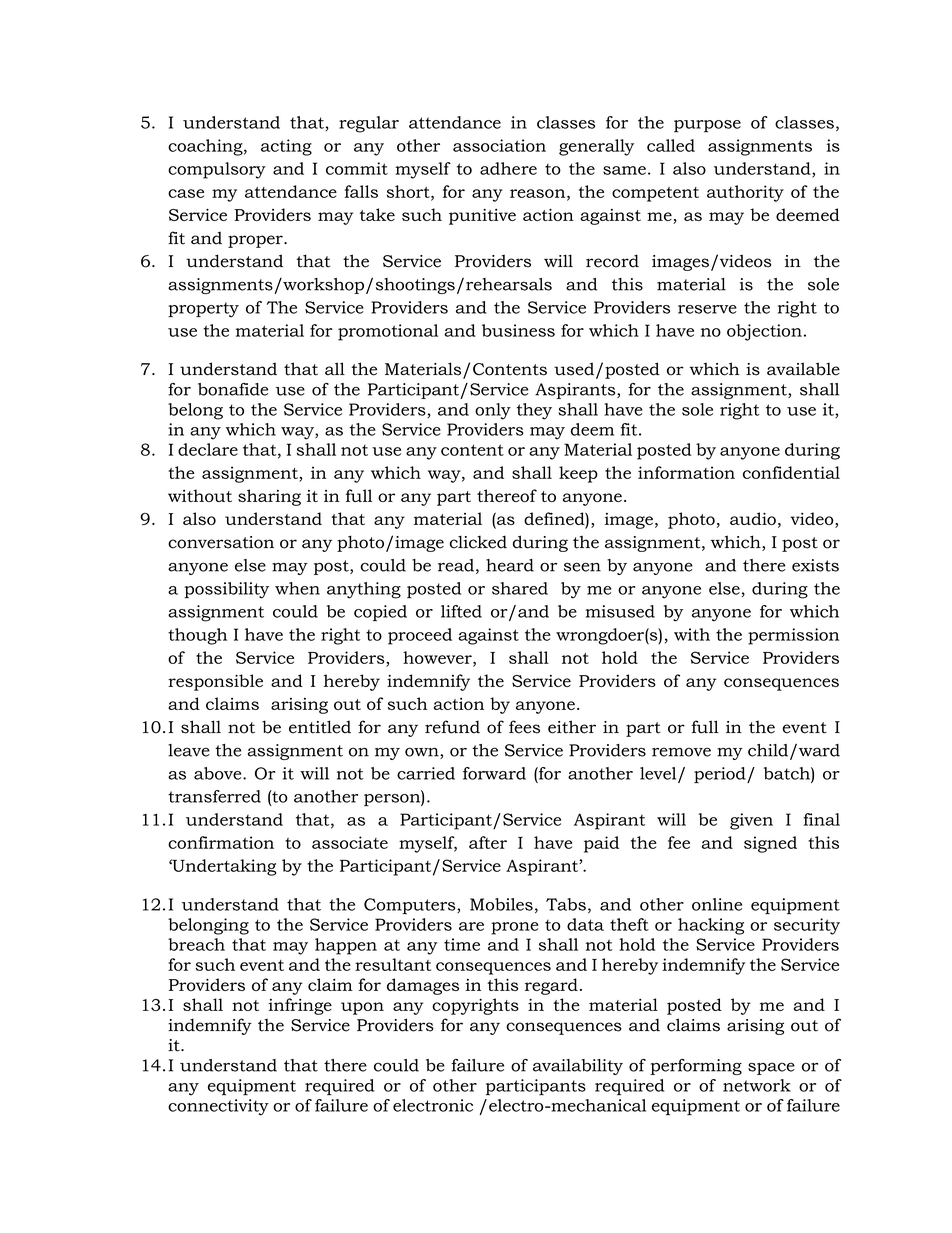 This screenshot has width=952, height=1233. What do you see at coordinates (745, 193) in the screenshot?
I see `authority` at bounding box center [745, 193].
